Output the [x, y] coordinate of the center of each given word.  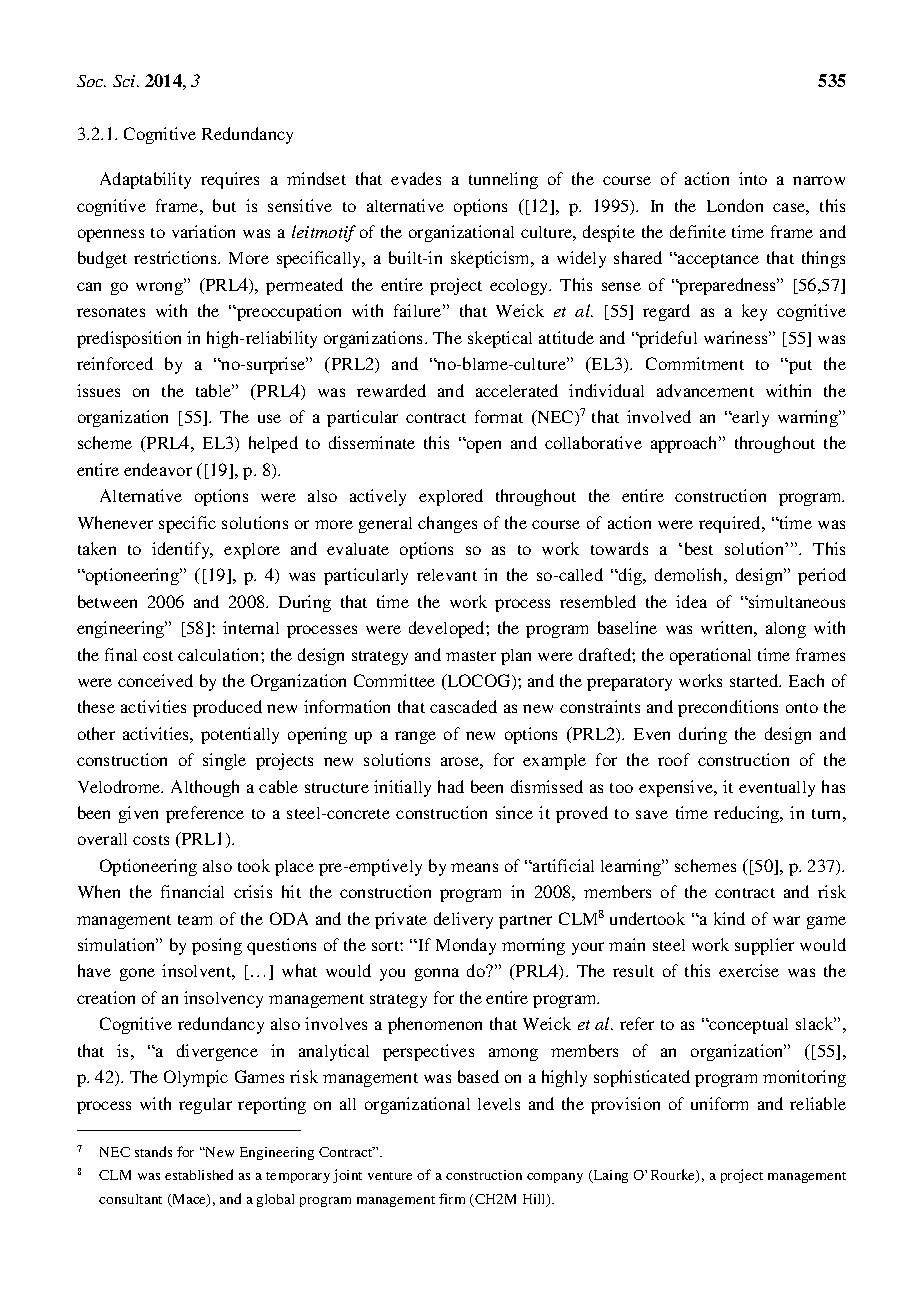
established [199, 1174]
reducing [748, 814]
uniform [719, 1103]
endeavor [158, 469]
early [750, 419]
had [451, 786]
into [753, 178]
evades [416, 178]
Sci [125, 81]
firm [452, 1198]
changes [447, 524]
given [138, 814]
